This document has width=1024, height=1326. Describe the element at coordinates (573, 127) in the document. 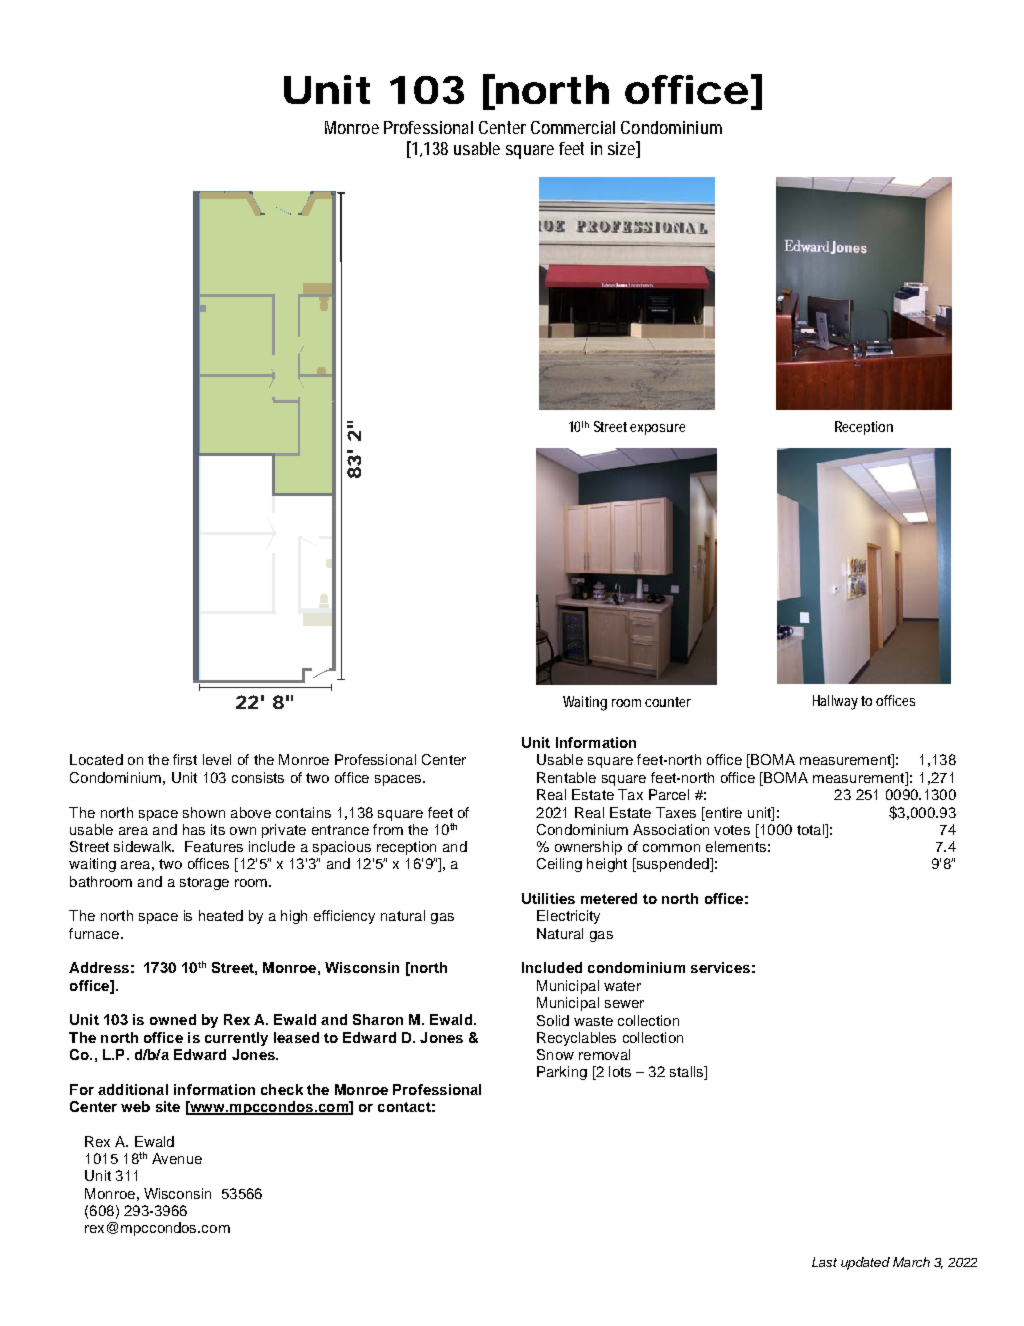

I see `Commercial` at that location.
